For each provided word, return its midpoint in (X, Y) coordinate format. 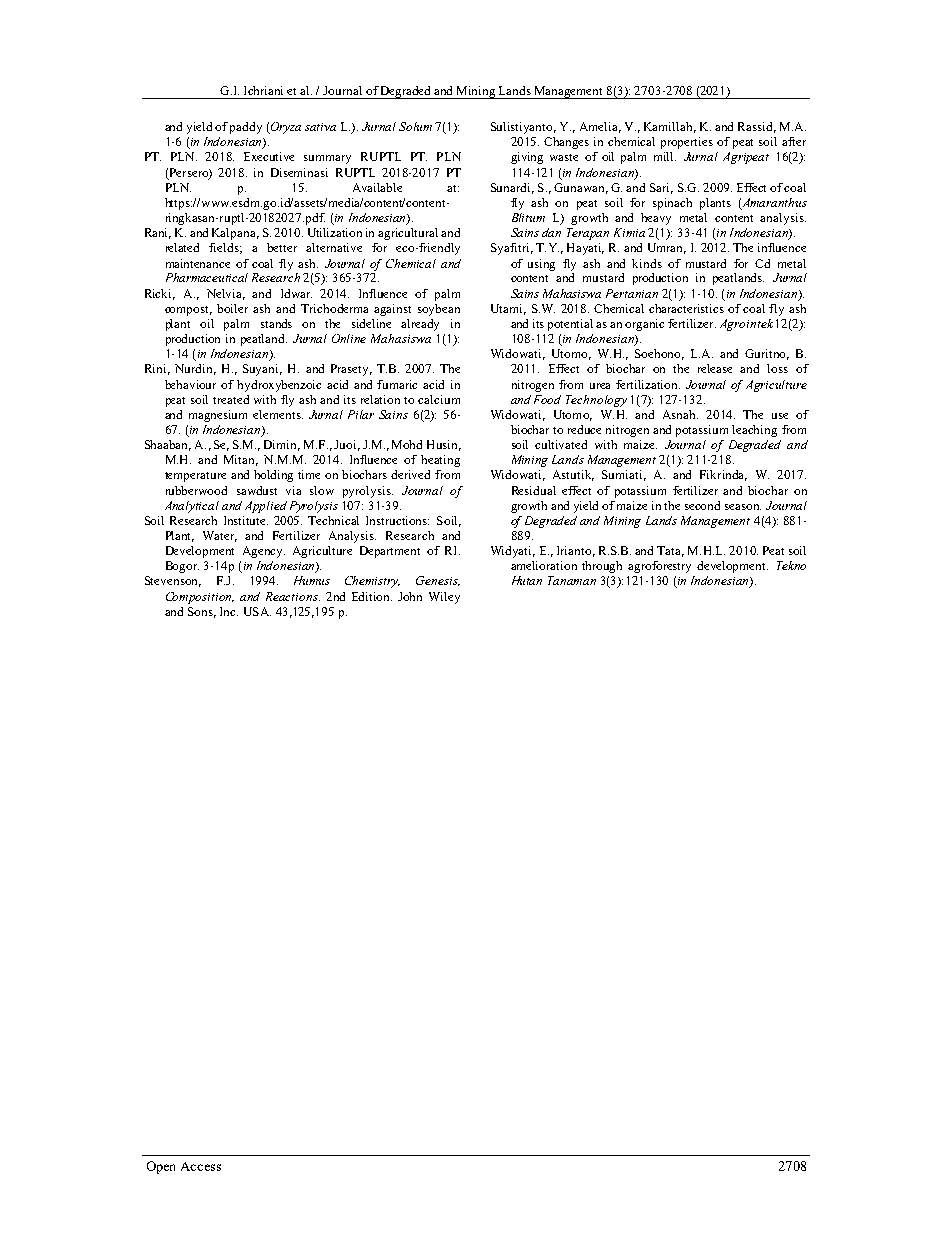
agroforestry (659, 567)
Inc (229, 611)
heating (440, 461)
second (702, 505)
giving (527, 158)
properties (687, 143)
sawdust (257, 490)
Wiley (444, 598)
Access (201, 1166)
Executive (269, 156)
